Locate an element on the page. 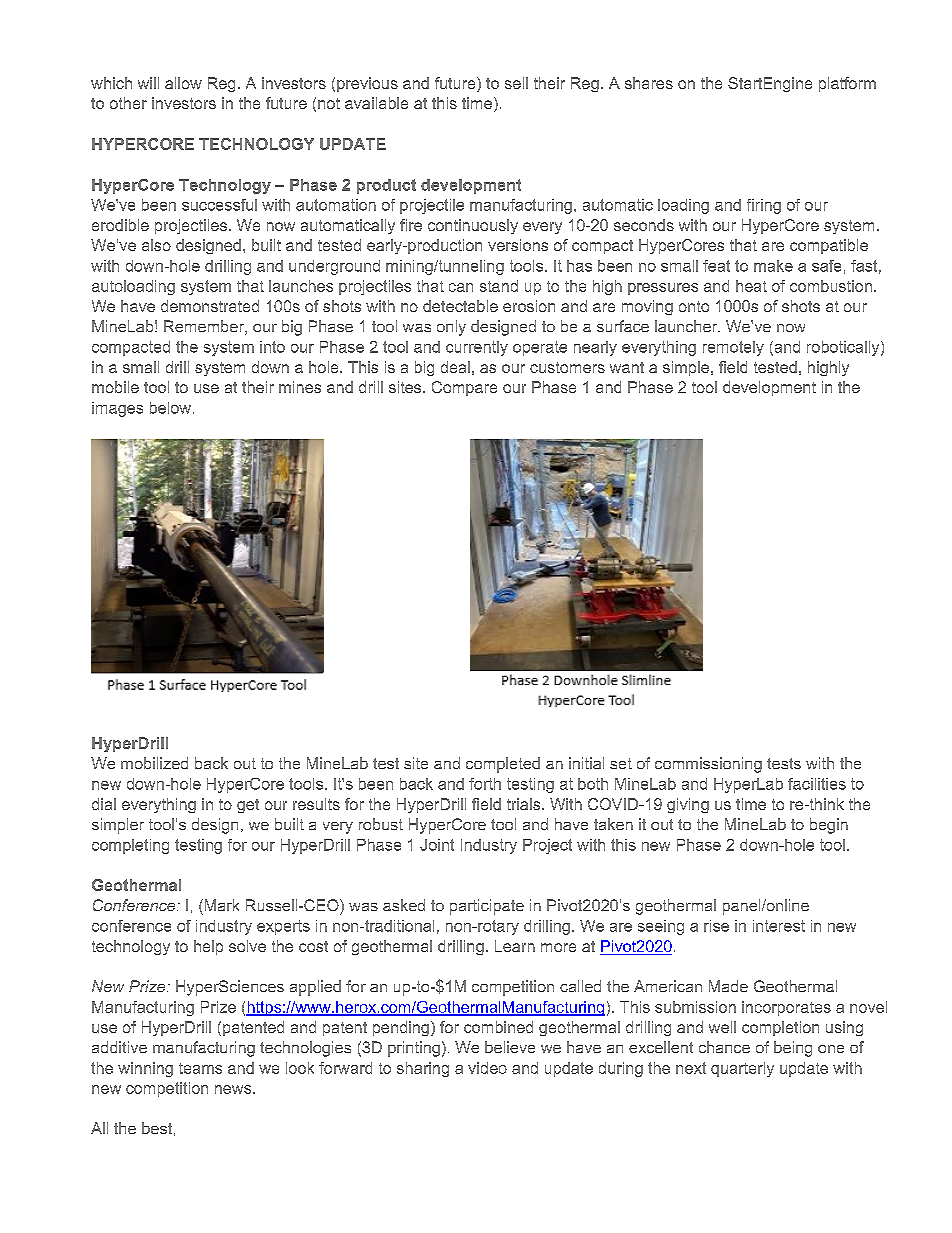 This document has width=952, height=1233. allow is located at coordinates (183, 83).
